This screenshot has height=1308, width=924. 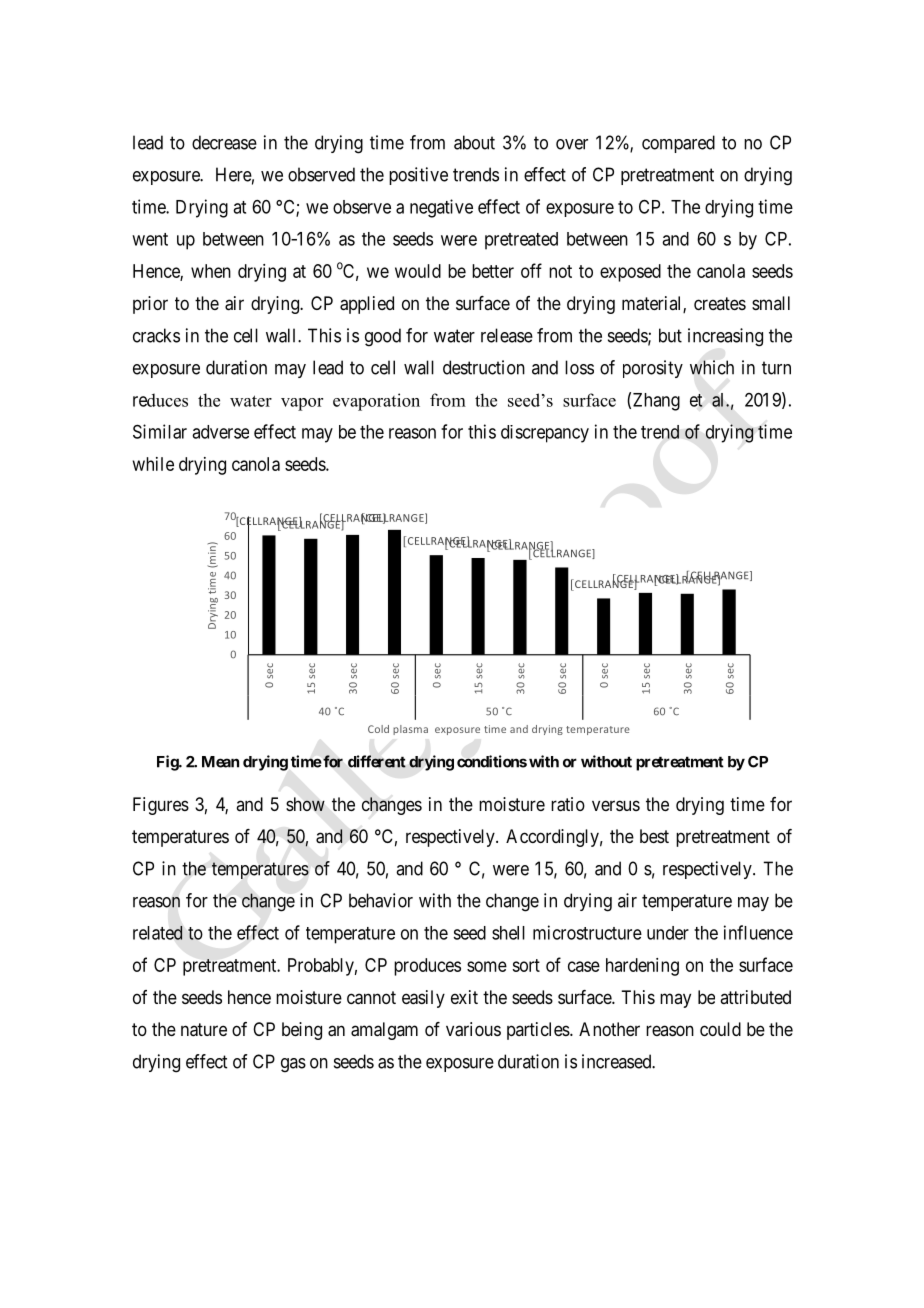 I want to click on different, so click(x=377, y=761).
